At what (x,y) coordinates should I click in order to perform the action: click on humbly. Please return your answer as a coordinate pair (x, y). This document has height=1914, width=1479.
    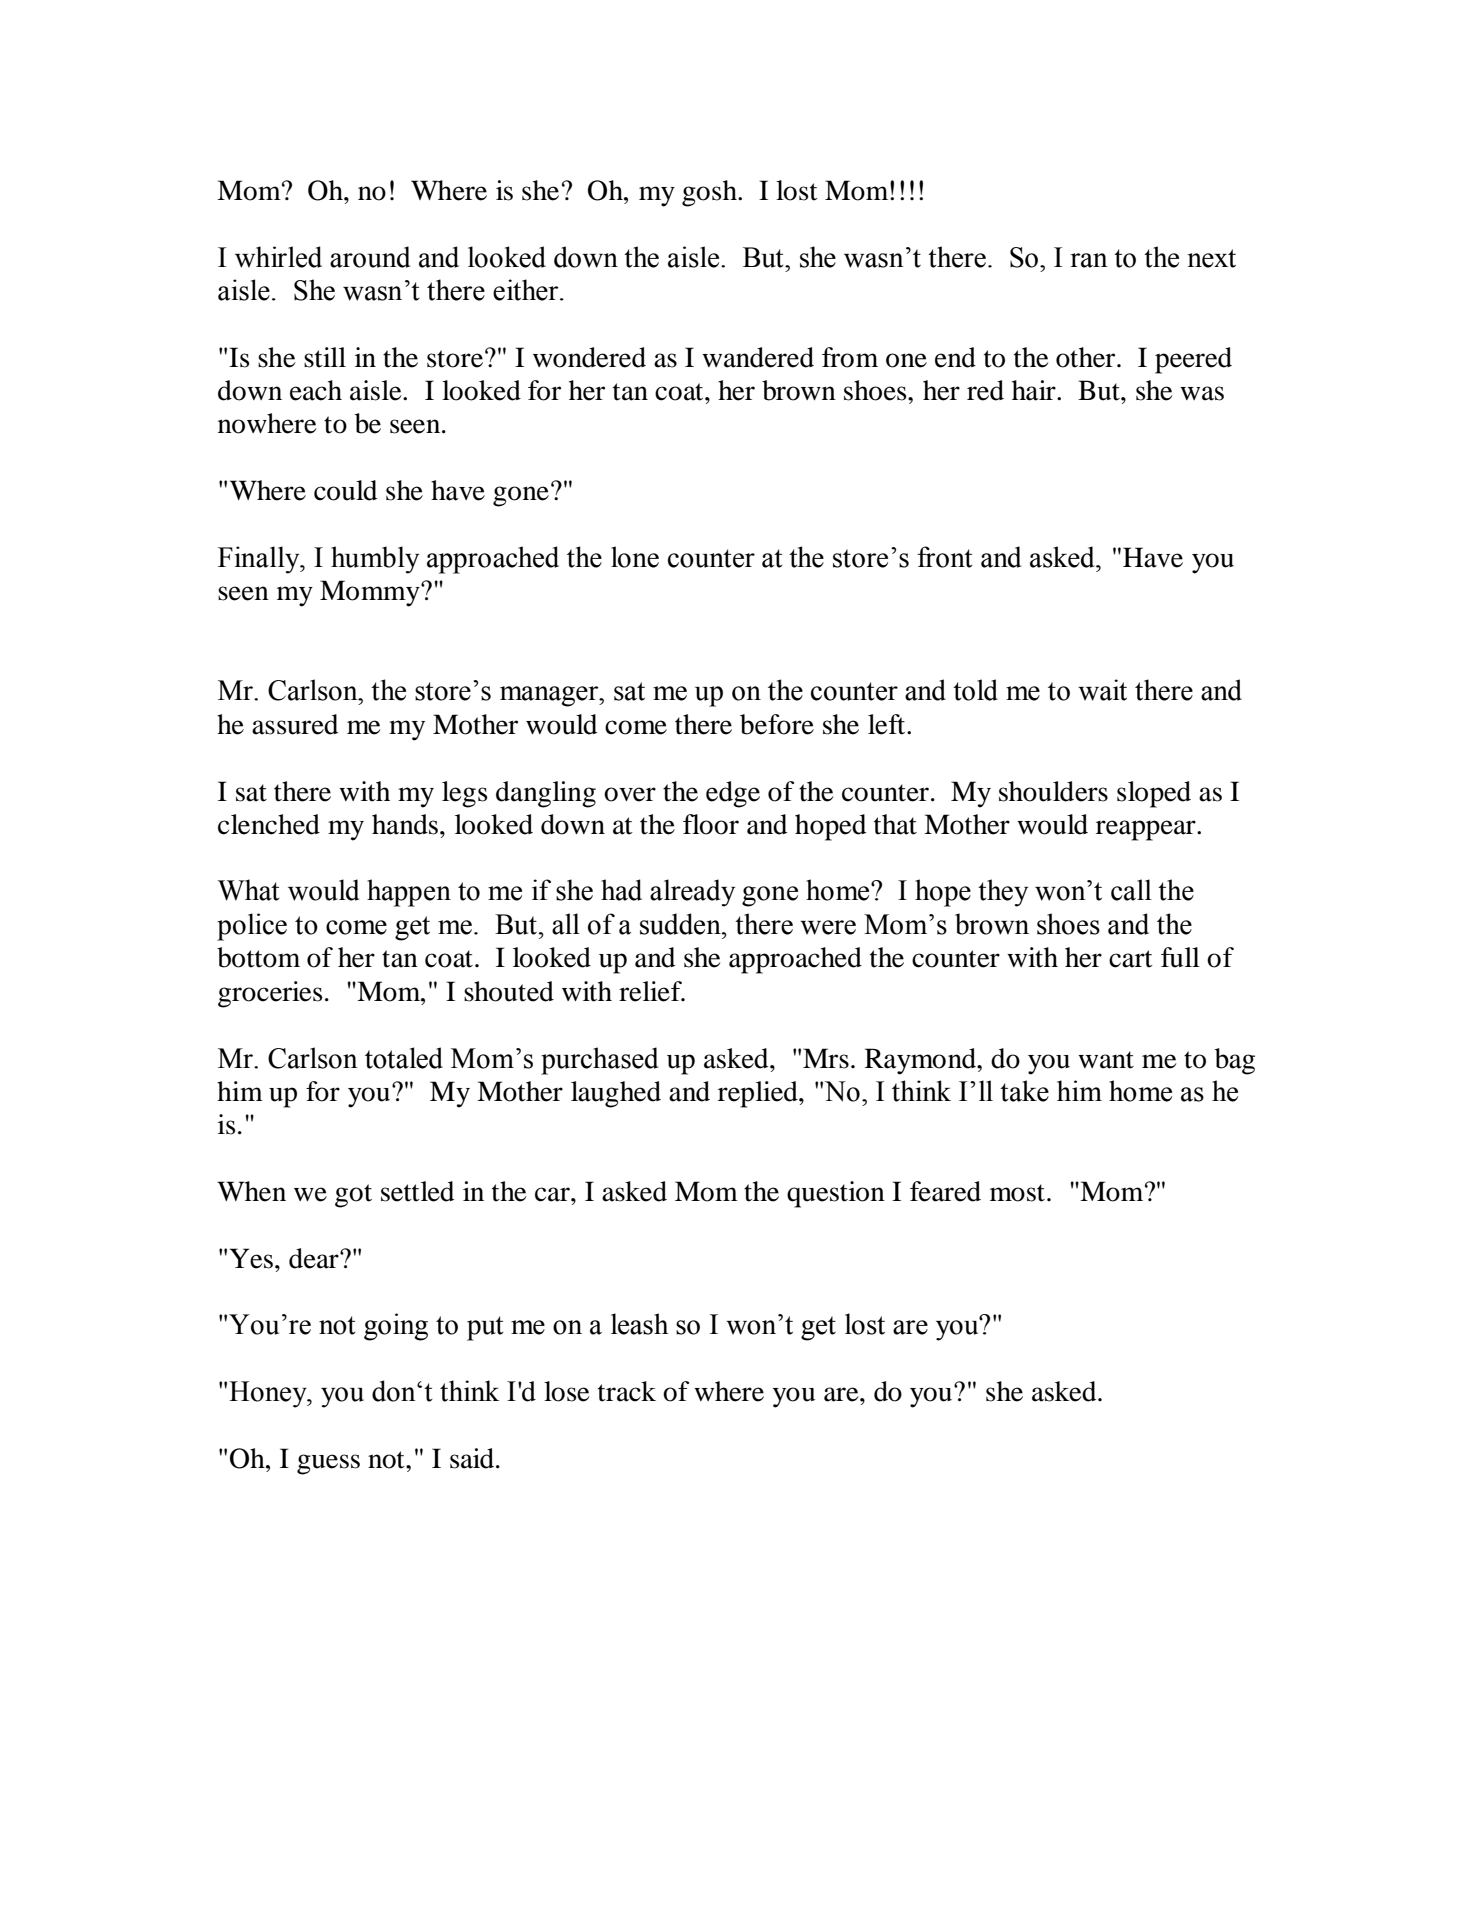
    Looking at the image, I should click on (375, 560).
